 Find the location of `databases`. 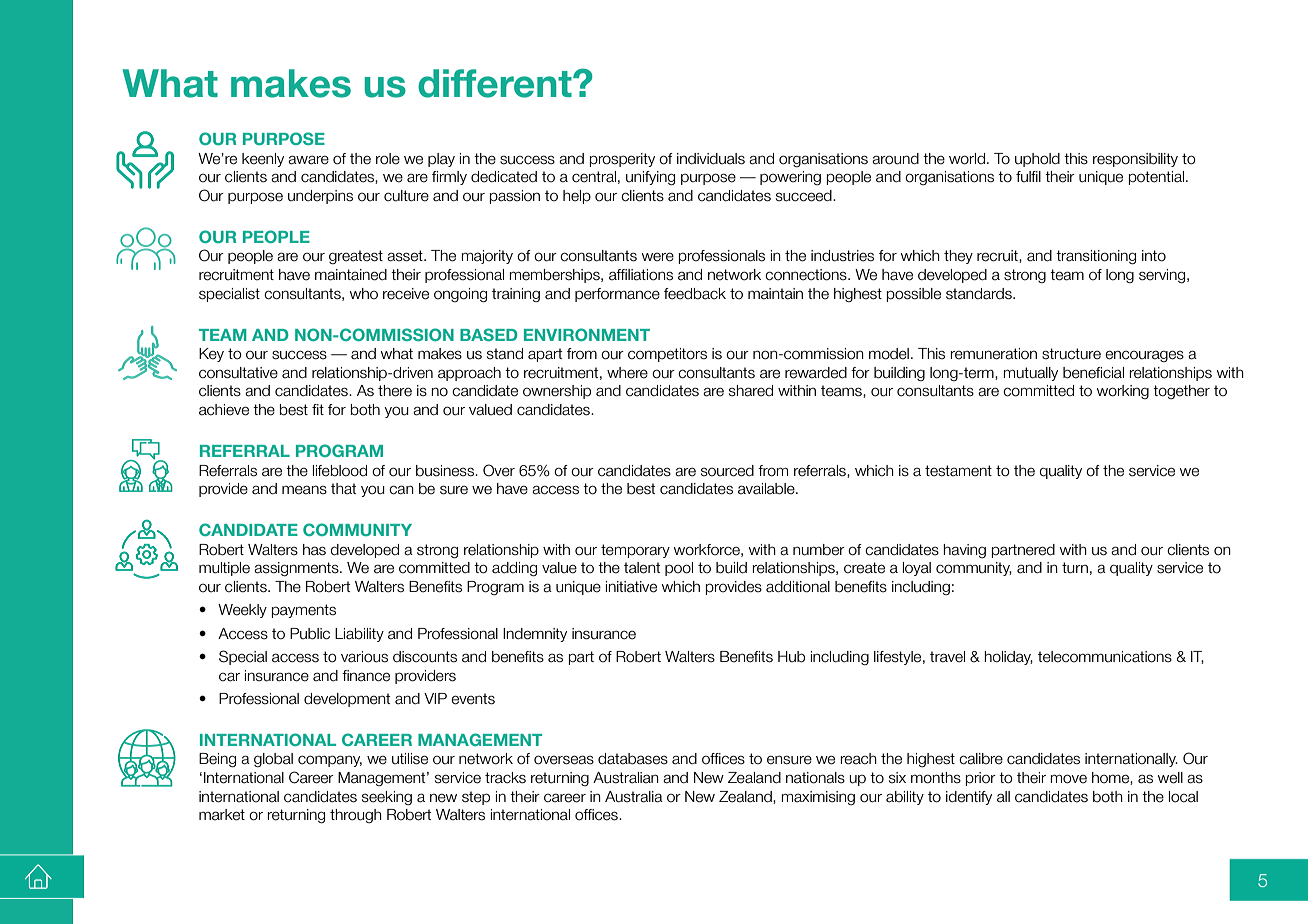

databases is located at coordinates (633, 759).
